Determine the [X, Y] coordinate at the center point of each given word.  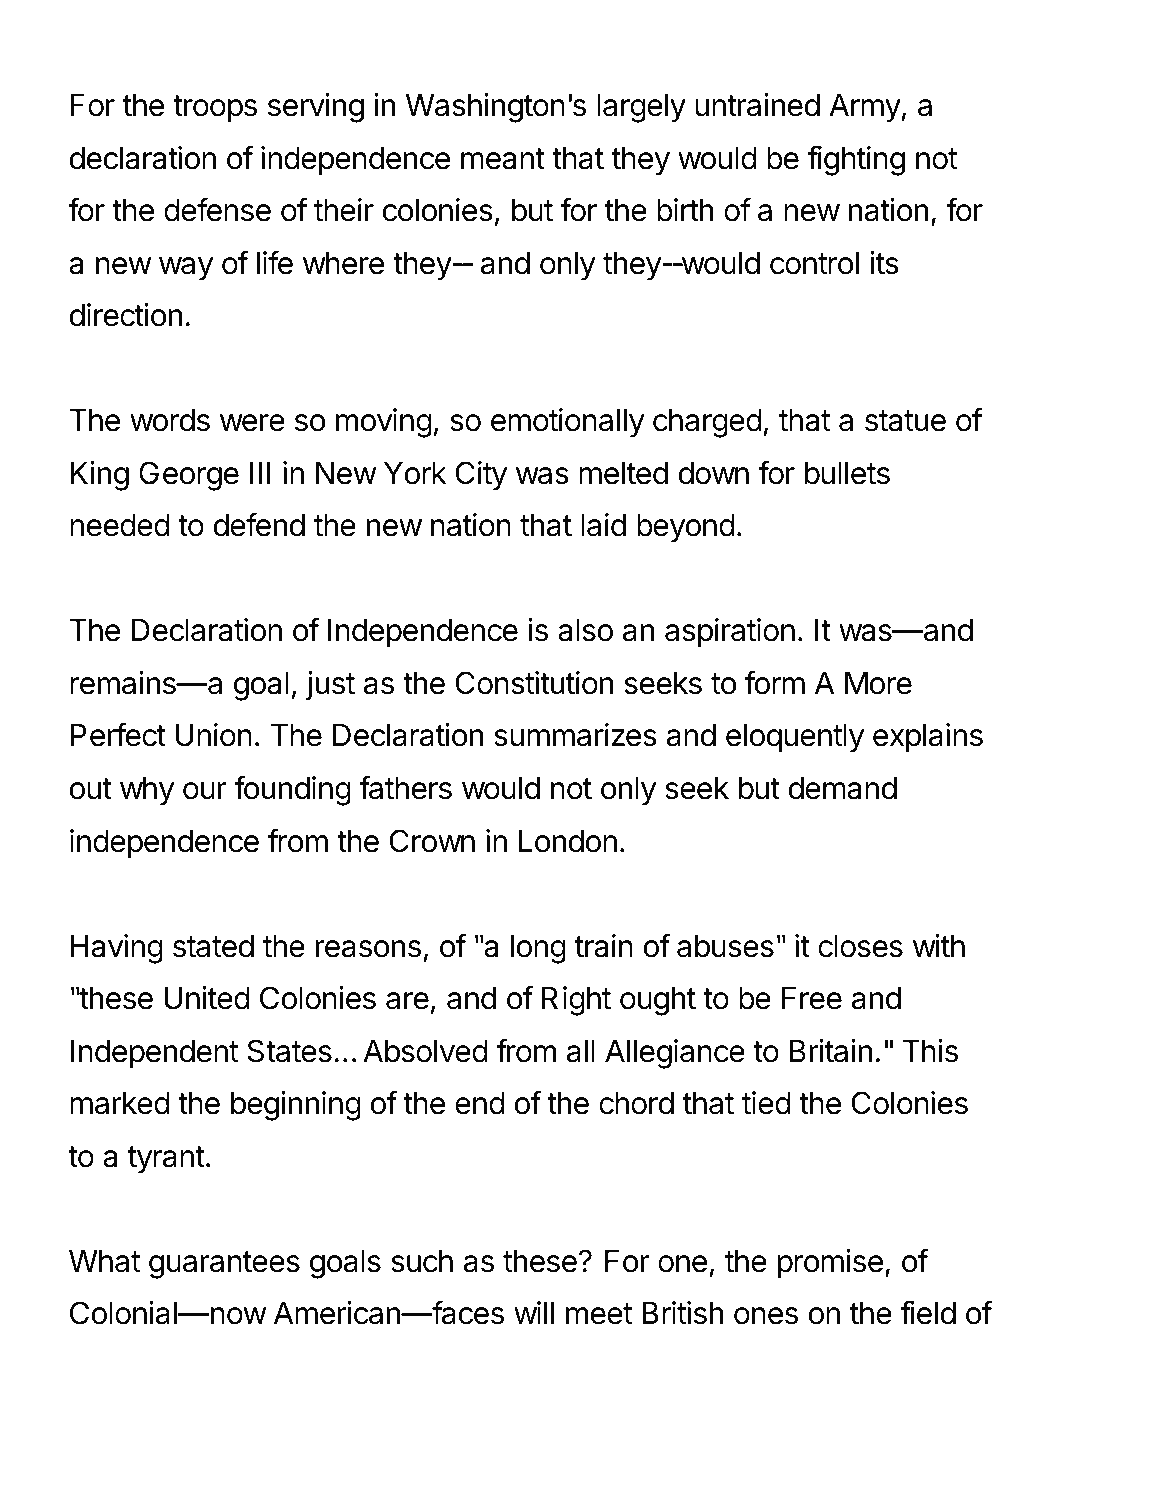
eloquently [795, 738]
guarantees [224, 1265]
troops [215, 109]
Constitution [534, 683]
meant [503, 159]
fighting [856, 161]
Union [214, 735]
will [534, 1312]
